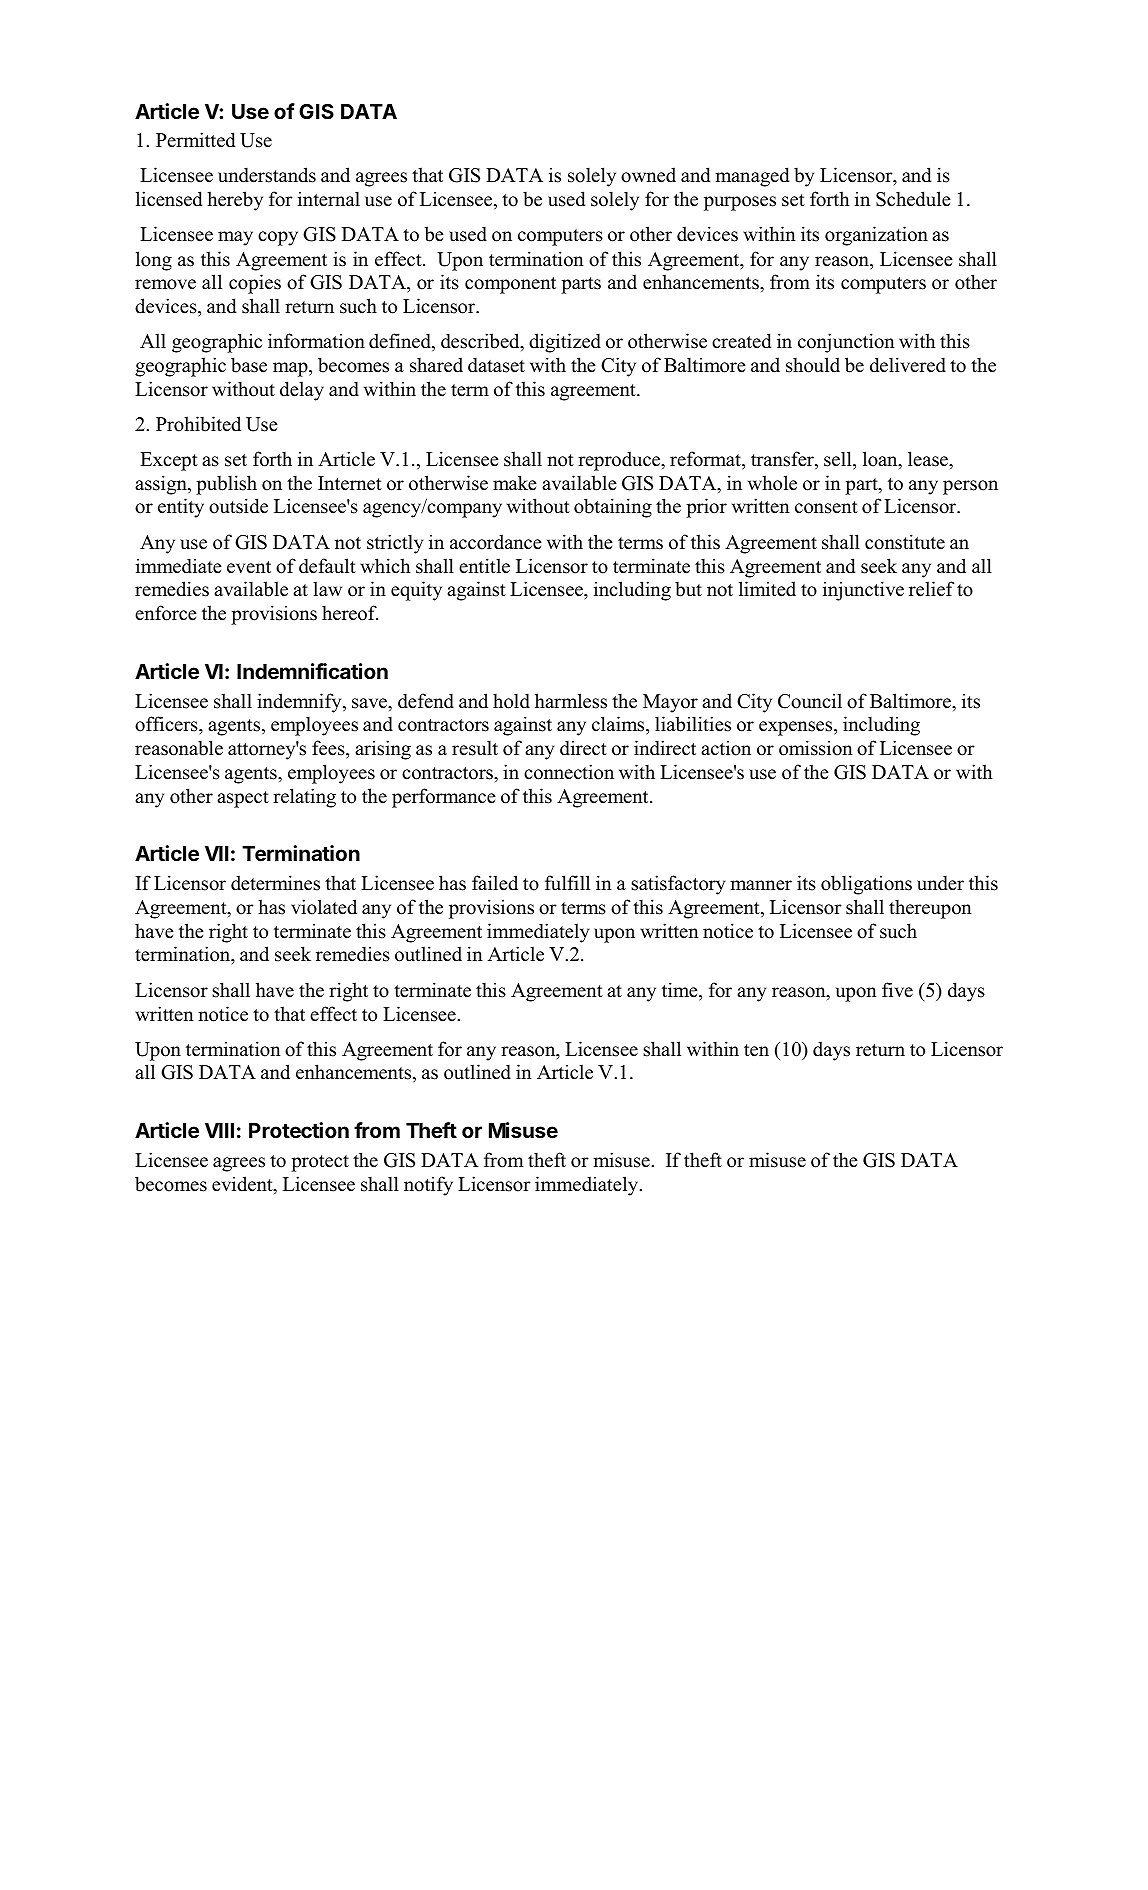 This screenshot has width=1148, height=1890. I want to click on Indemnification, so click(312, 671).
